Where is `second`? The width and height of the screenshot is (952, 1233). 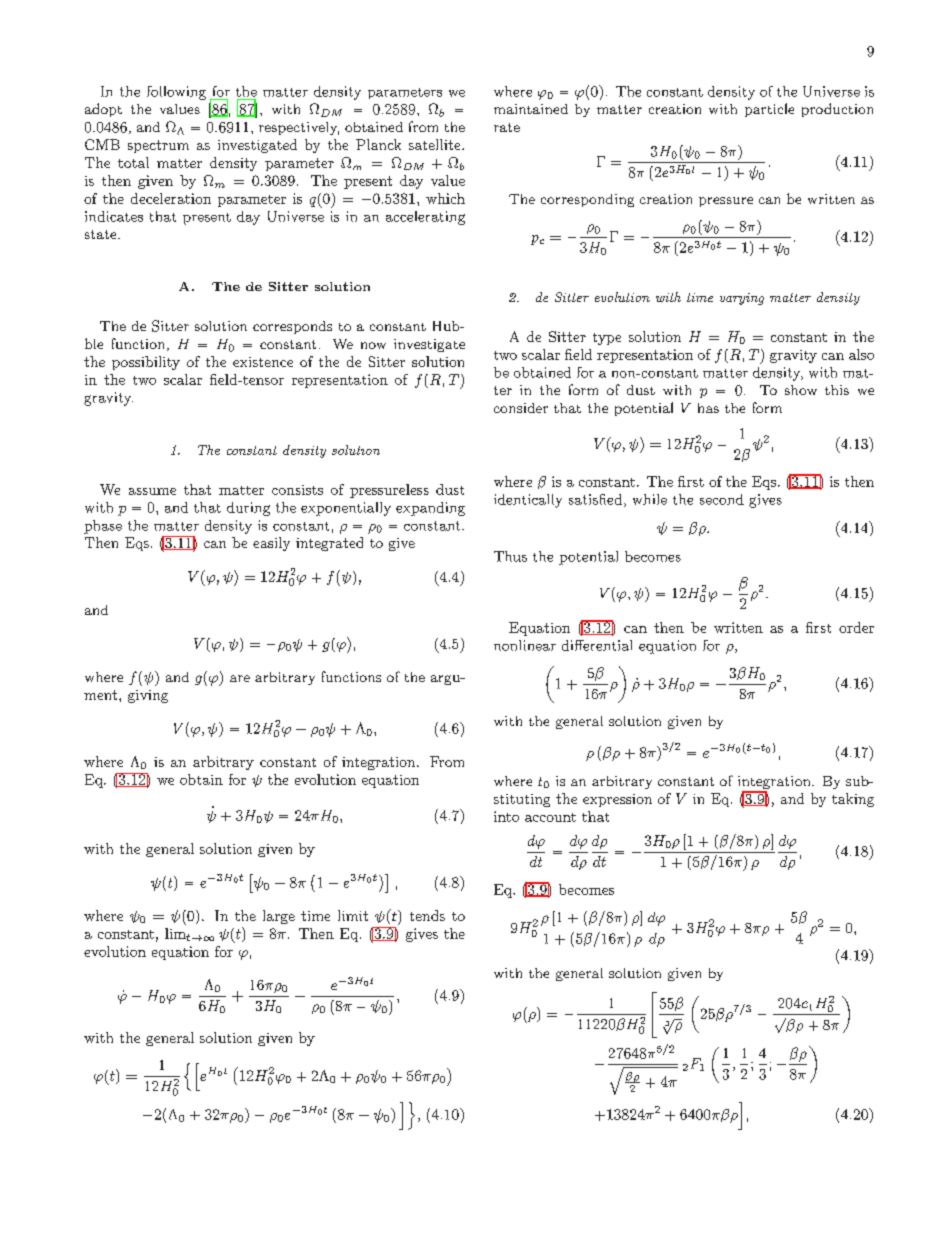
second is located at coordinates (722, 499).
